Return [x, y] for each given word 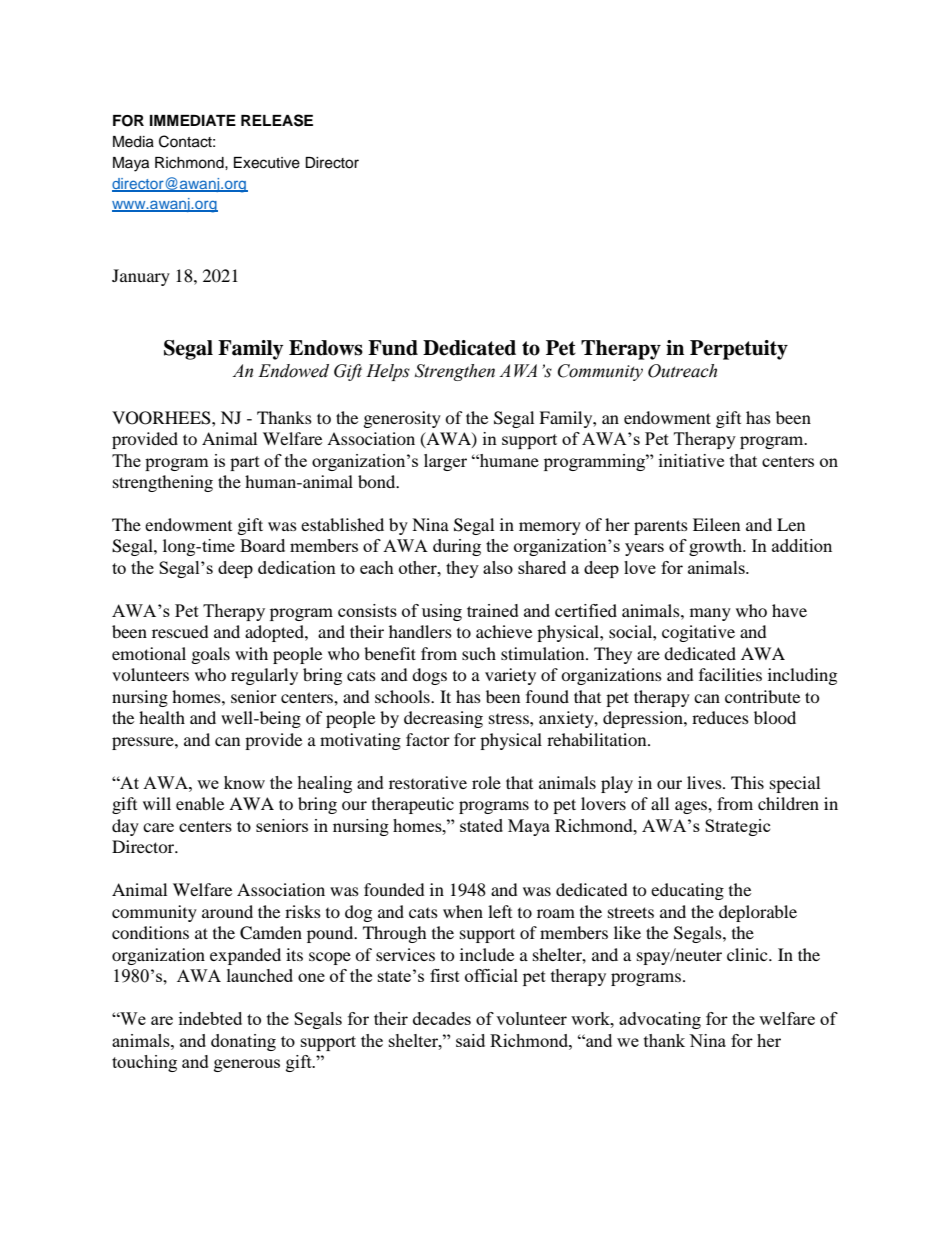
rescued [180, 631]
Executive [267, 163]
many [710, 614]
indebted [210, 1018]
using [442, 612]
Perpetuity [739, 350]
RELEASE [277, 120]
